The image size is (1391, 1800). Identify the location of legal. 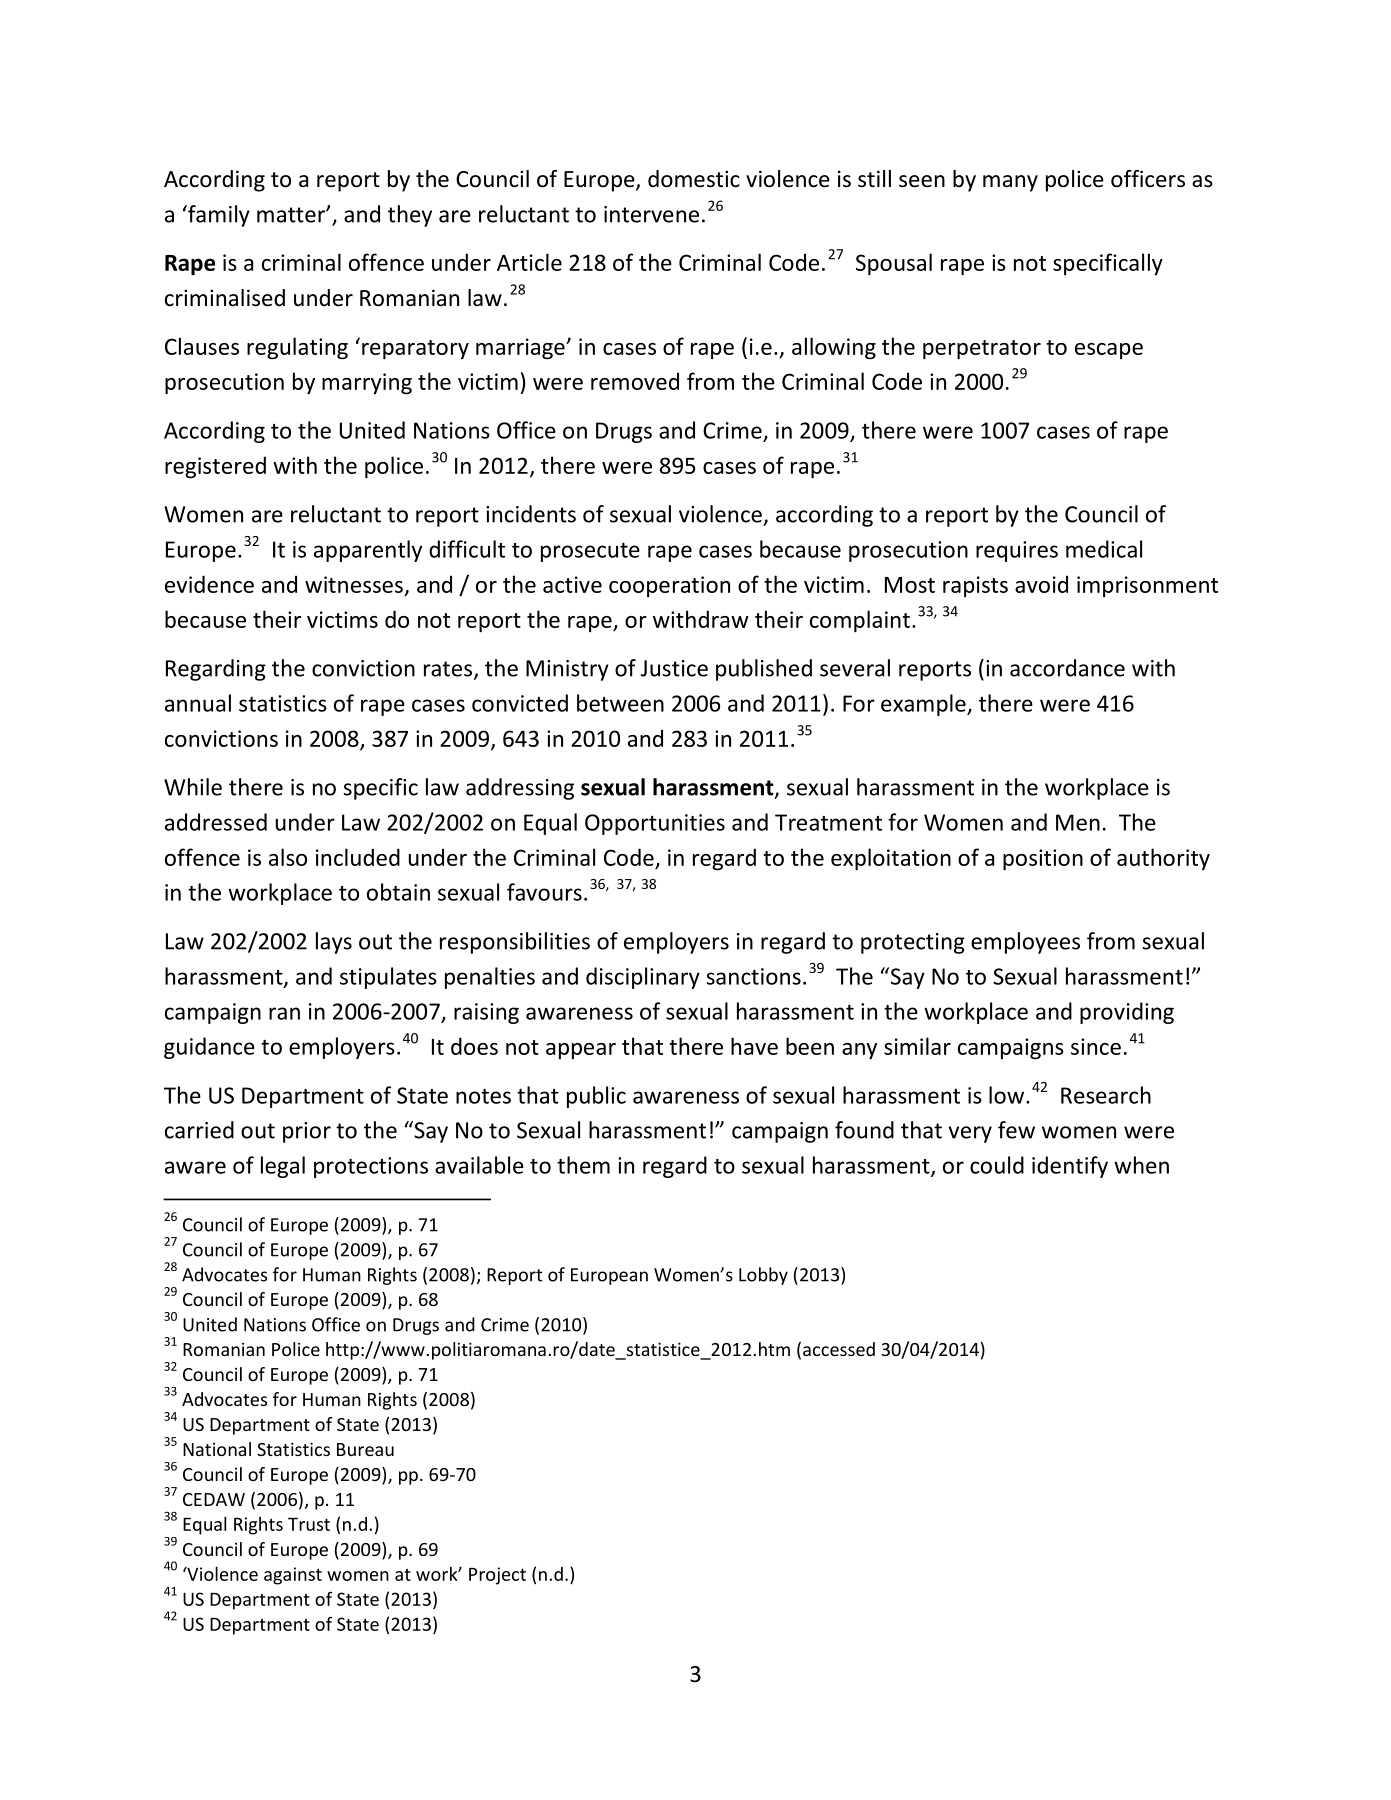
(283, 1167).
